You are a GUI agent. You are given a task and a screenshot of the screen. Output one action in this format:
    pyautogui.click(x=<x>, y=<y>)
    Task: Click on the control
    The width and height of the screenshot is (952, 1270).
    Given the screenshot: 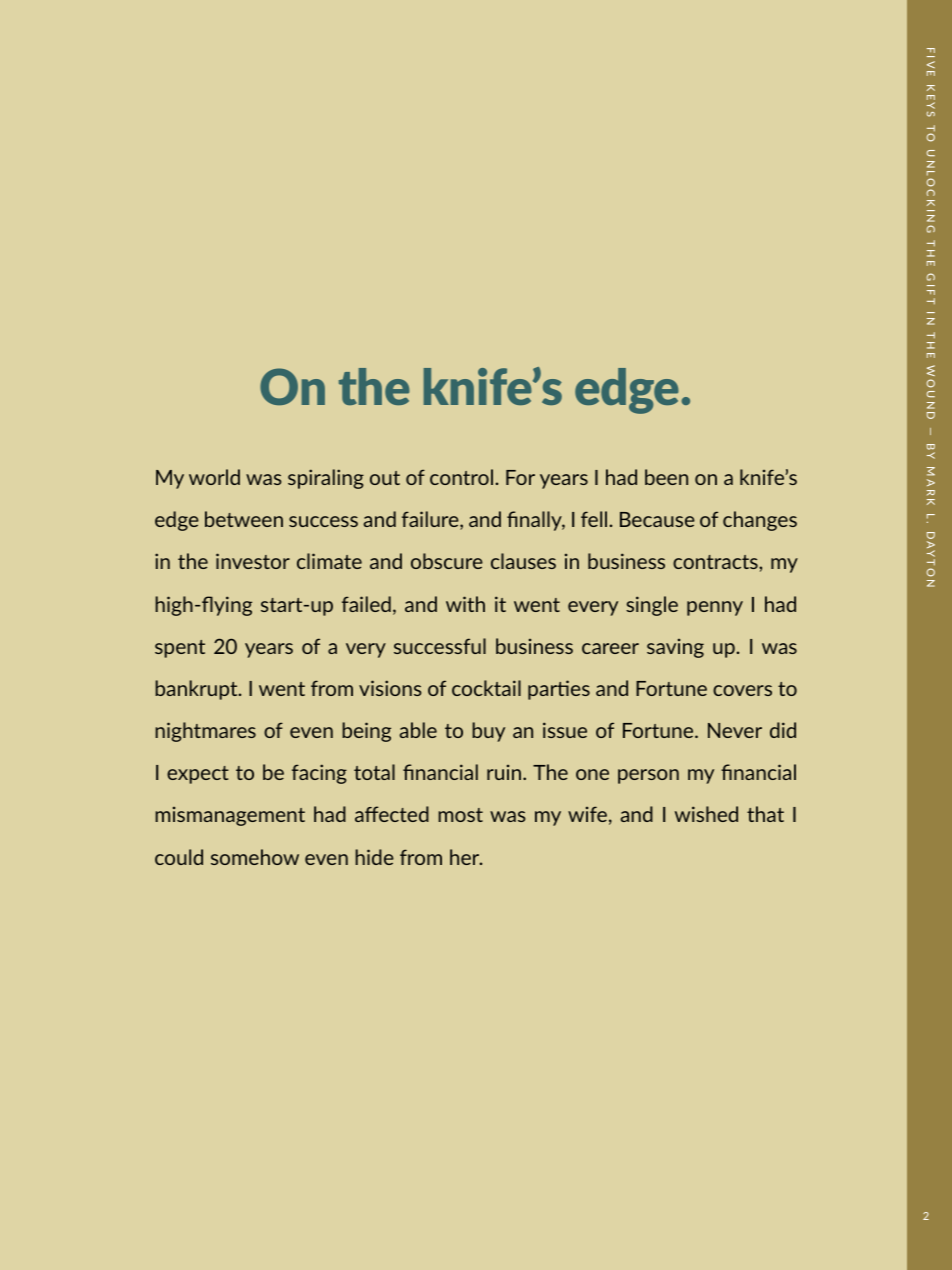 What is the action you would take?
    pyautogui.click(x=461, y=477)
